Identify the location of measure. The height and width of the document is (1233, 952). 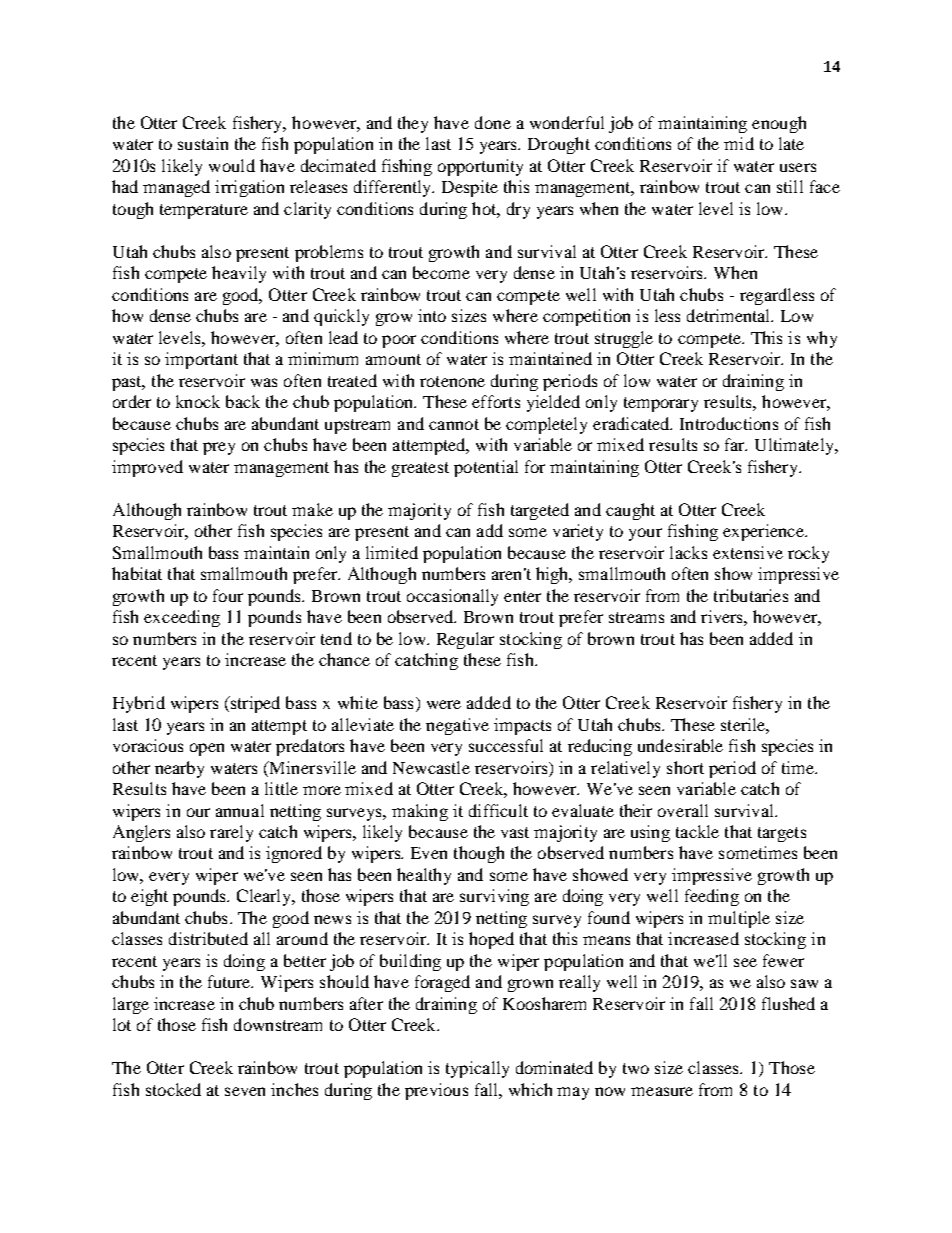
(662, 1091).
